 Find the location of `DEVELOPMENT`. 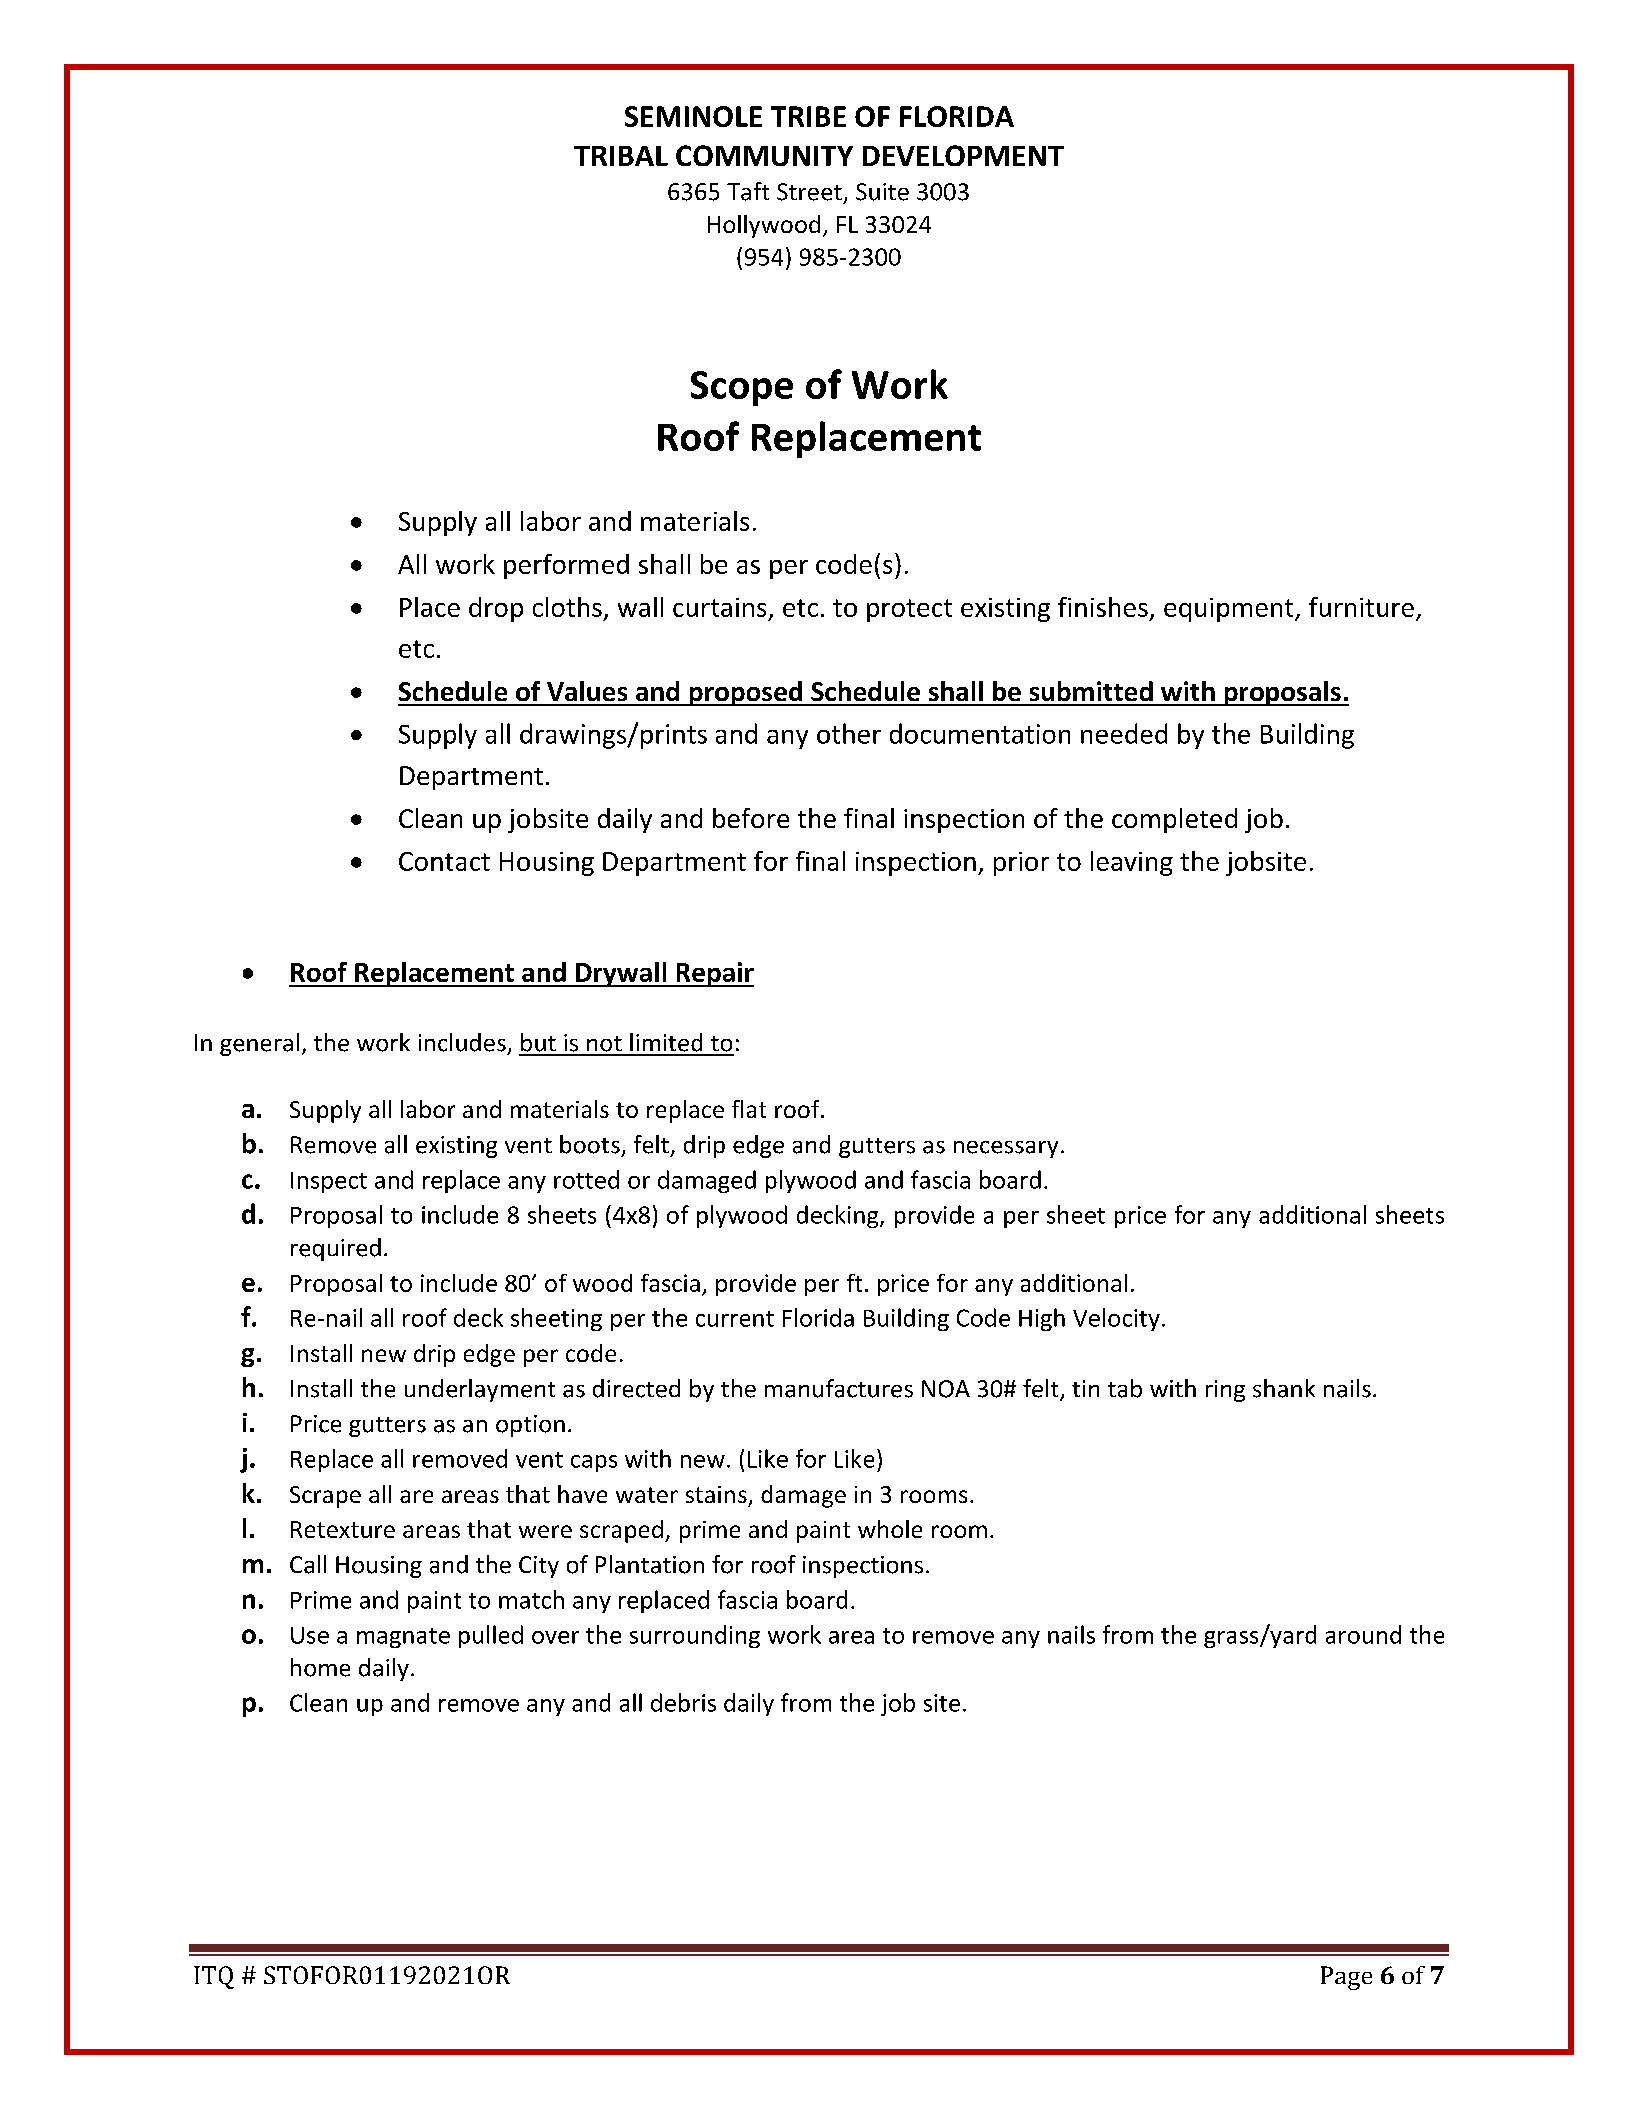

DEVELOPMENT is located at coordinates (963, 155).
